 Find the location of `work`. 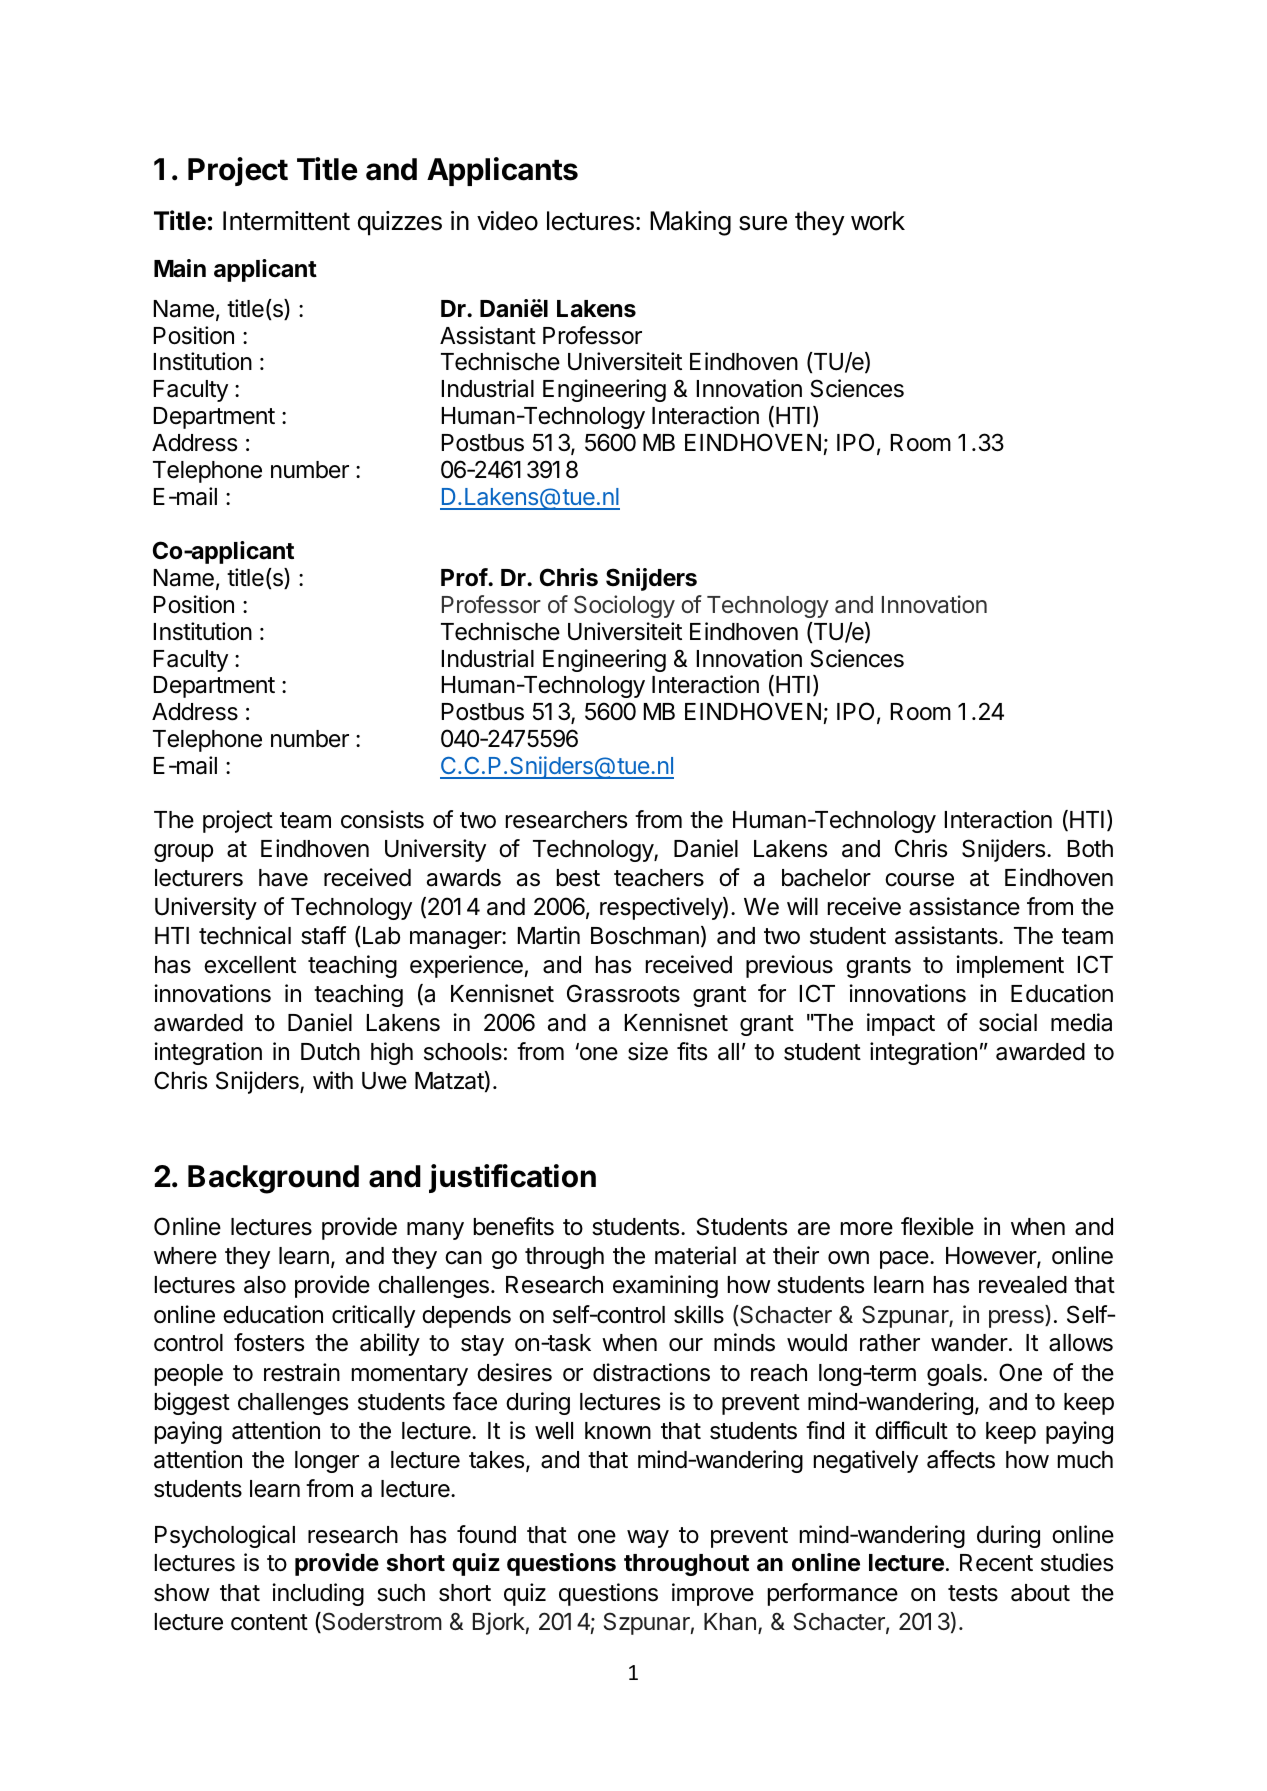

work is located at coordinates (878, 221).
